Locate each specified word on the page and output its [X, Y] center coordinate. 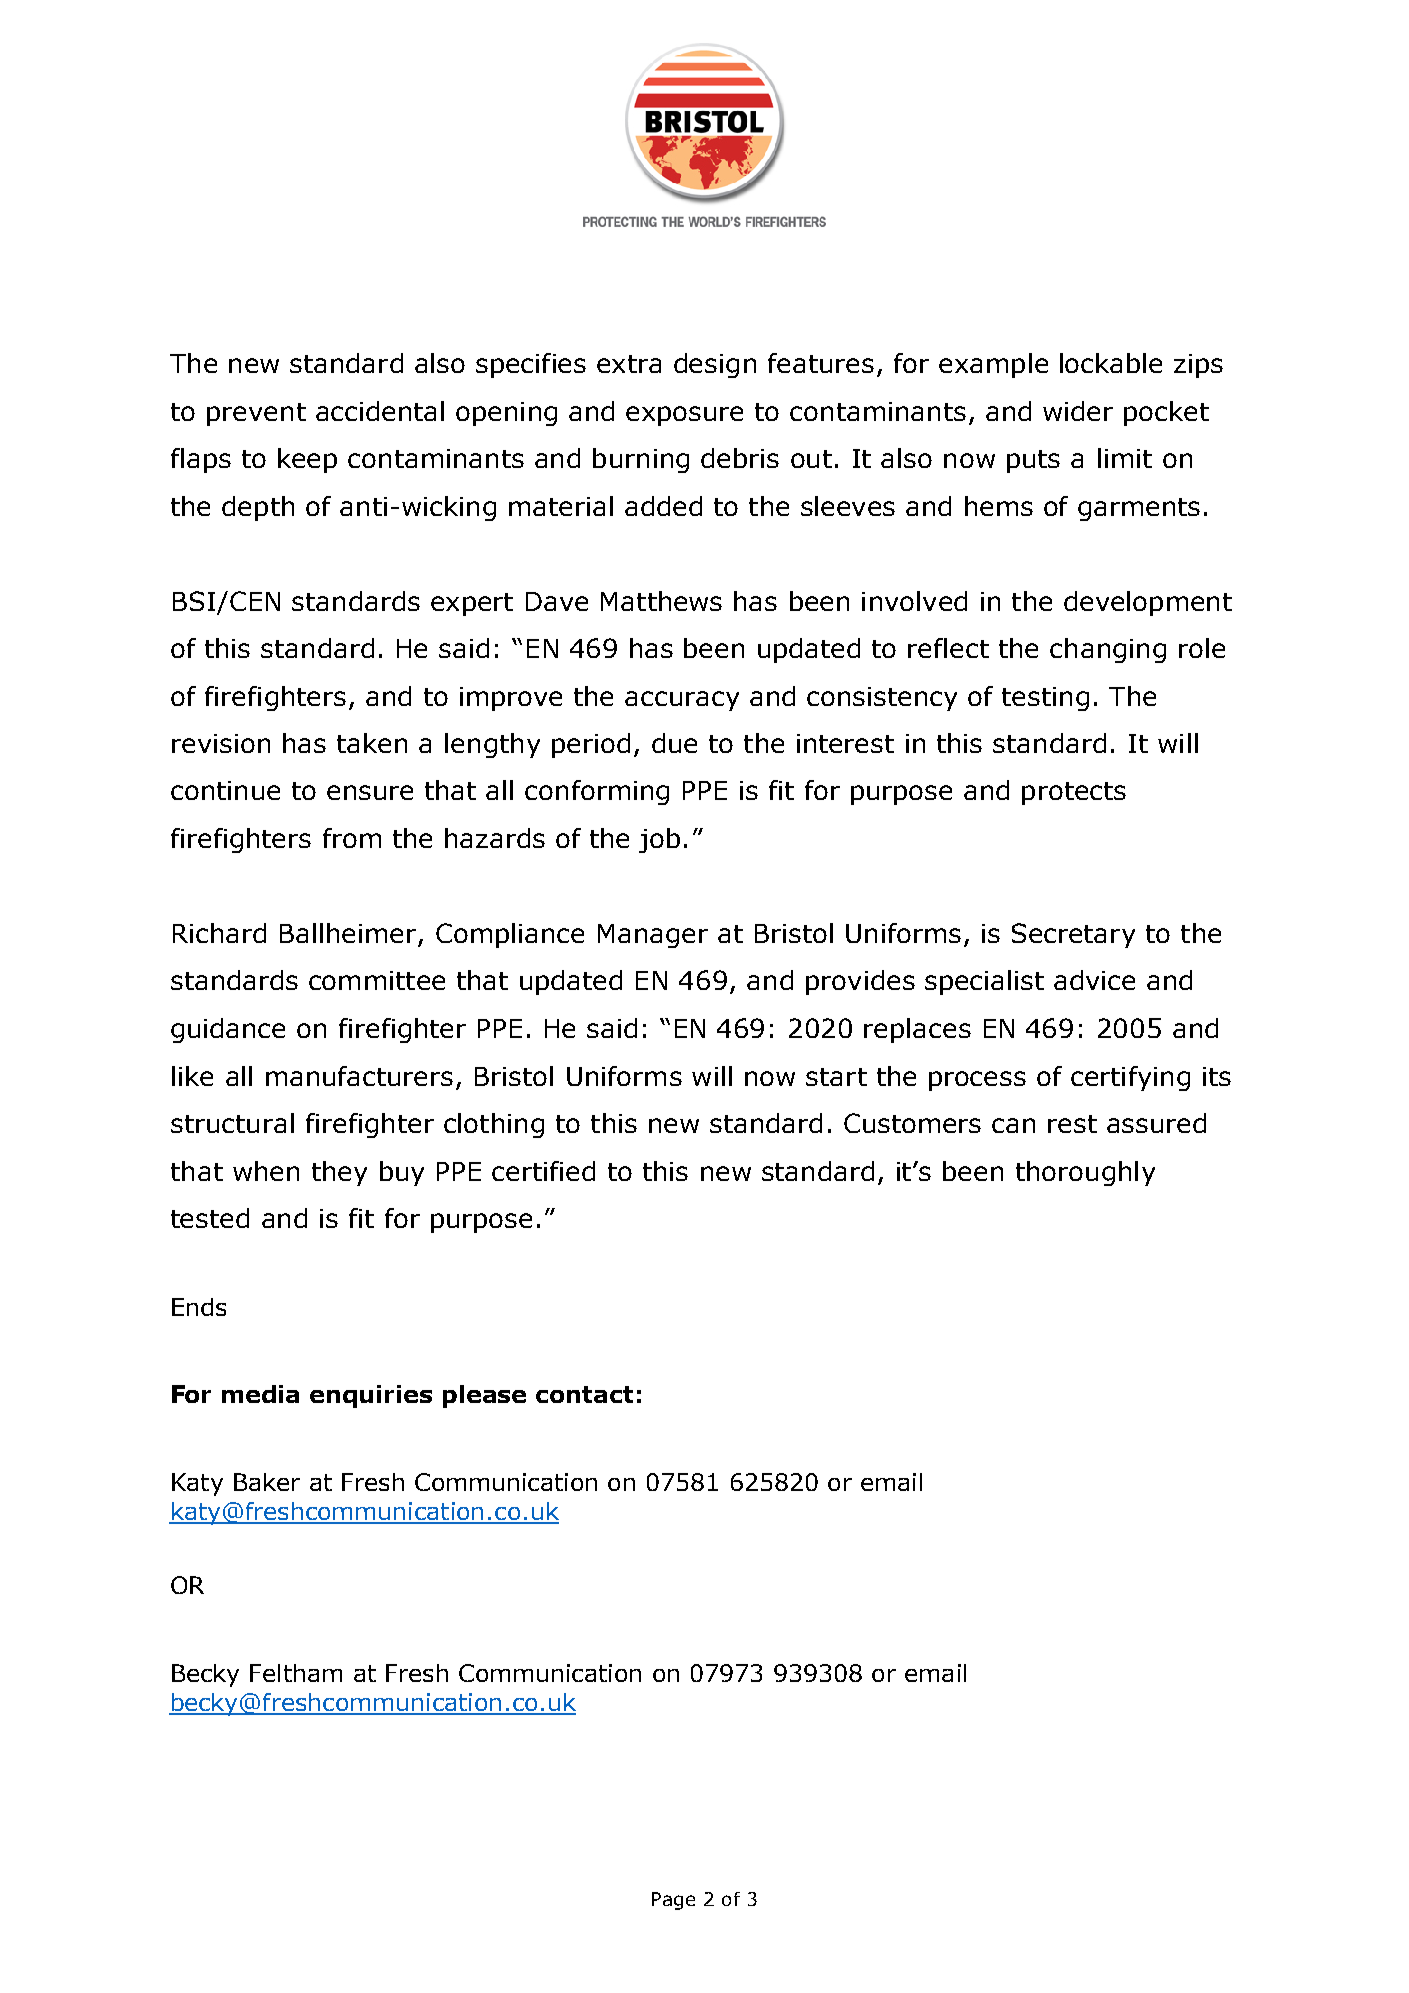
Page [673, 1901]
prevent [256, 414]
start [836, 1077]
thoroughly [1085, 1173]
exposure [684, 416]
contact [584, 1394]
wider [1078, 411]
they [339, 1173]
